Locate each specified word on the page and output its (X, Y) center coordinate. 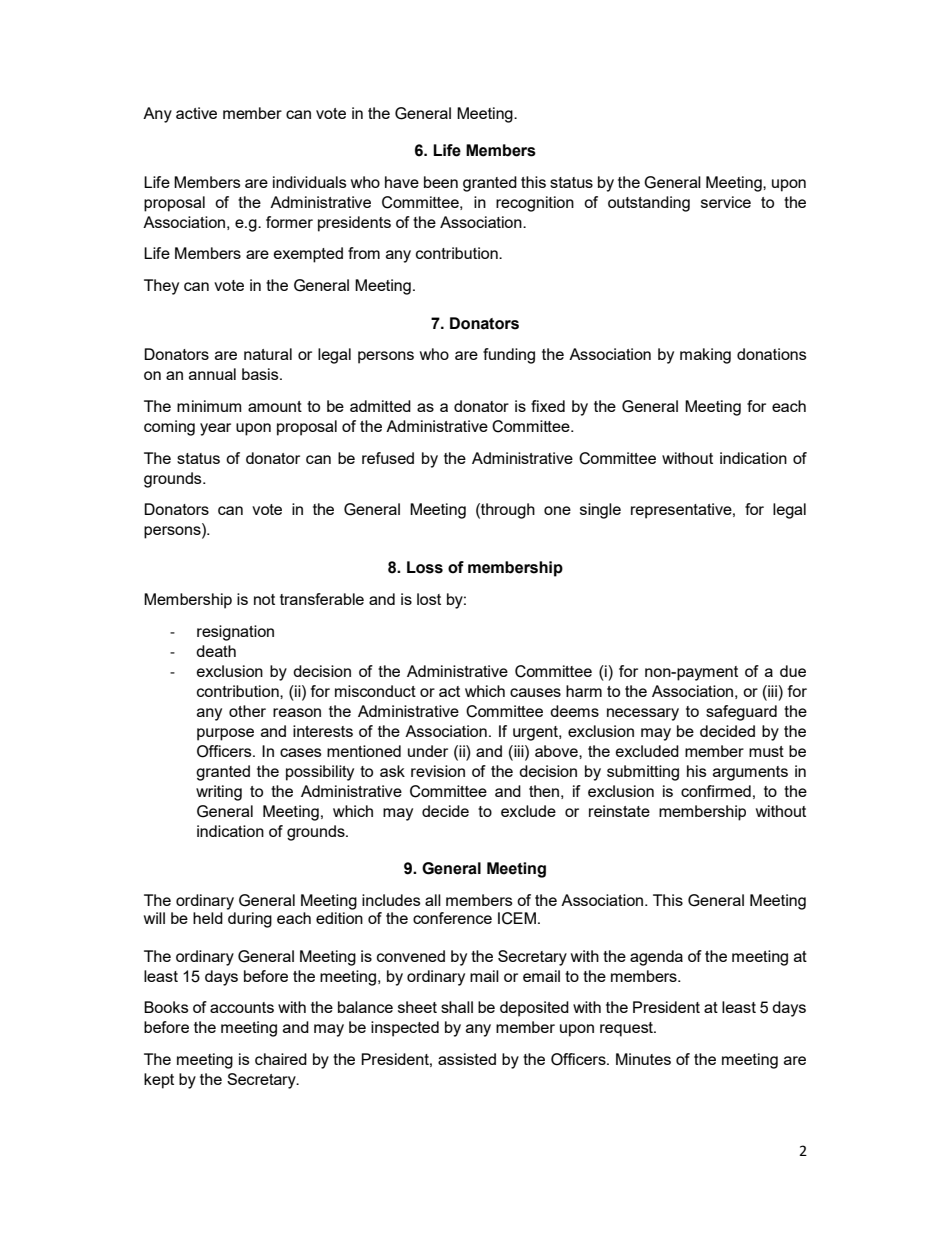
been (441, 182)
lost (429, 599)
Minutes (643, 1059)
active (196, 113)
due (793, 671)
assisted (467, 1059)
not (264, 599)
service (726, 202)
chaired (281, 1059)
